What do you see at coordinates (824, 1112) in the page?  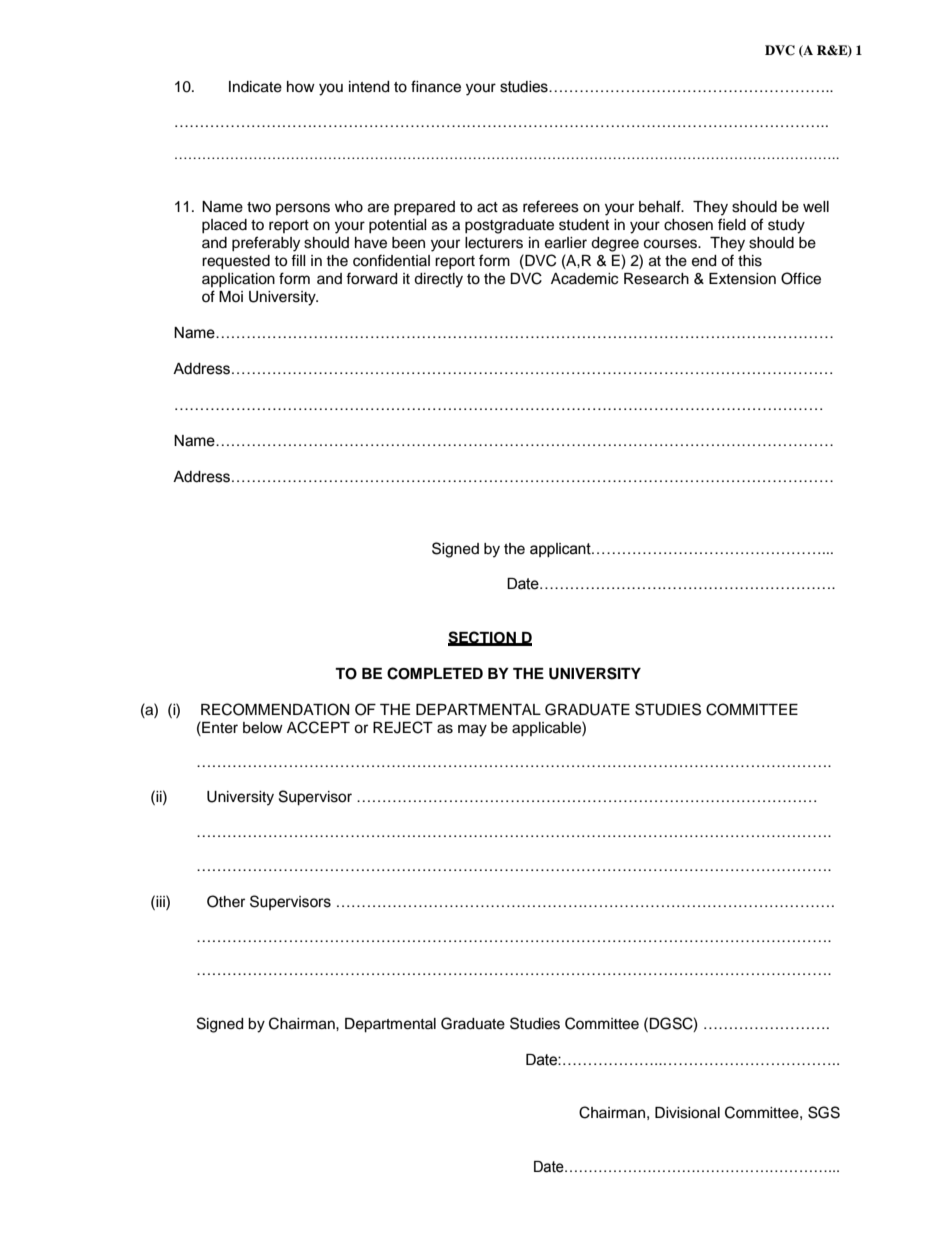 I see `SGS` at bounding box center [824, 1112].
